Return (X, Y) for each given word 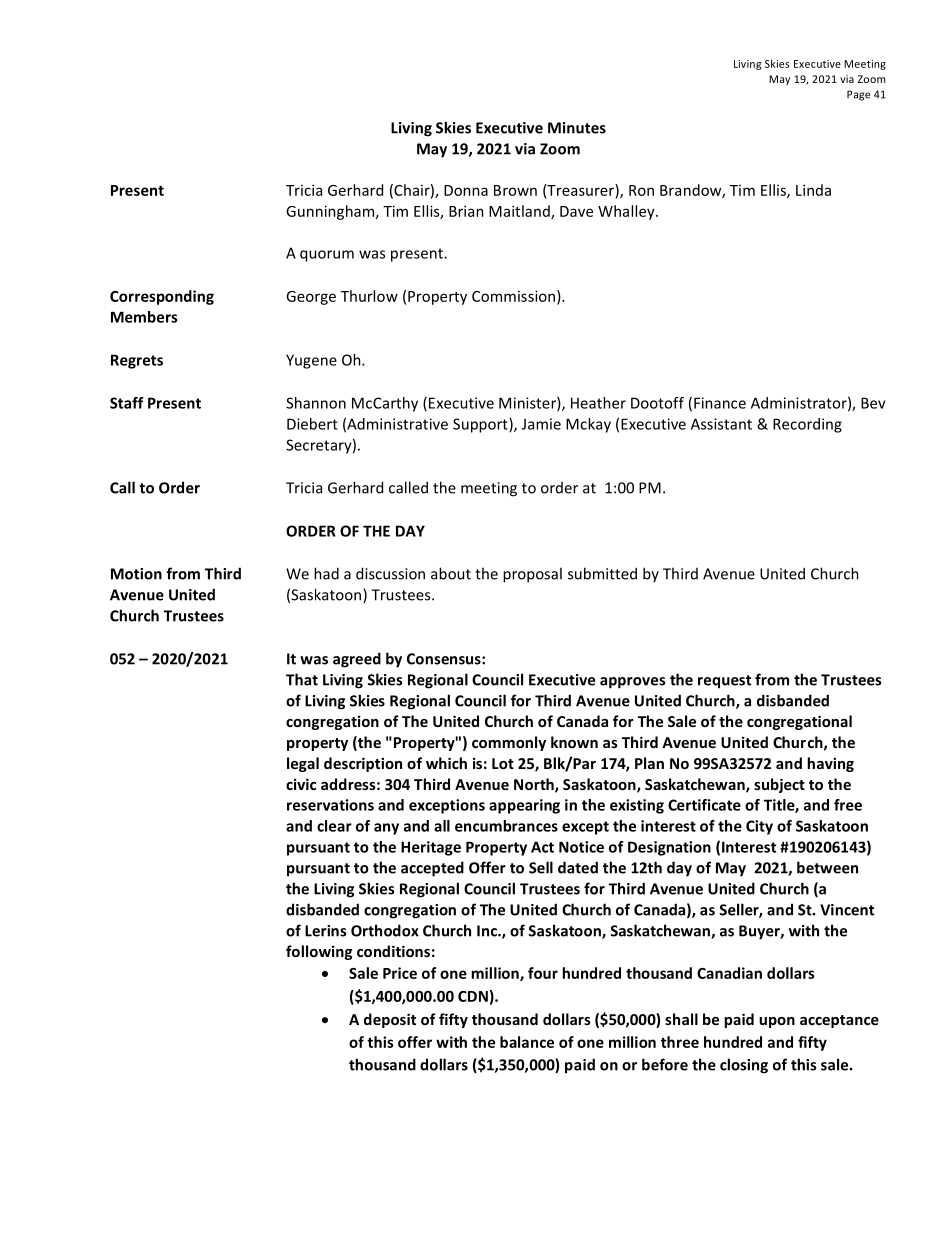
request (724, 682)
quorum (327, 256)
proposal (532, 575)
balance (527, 1042)
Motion (136, 574)
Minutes (577, 128)
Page (858, 95)
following (319, 952)
